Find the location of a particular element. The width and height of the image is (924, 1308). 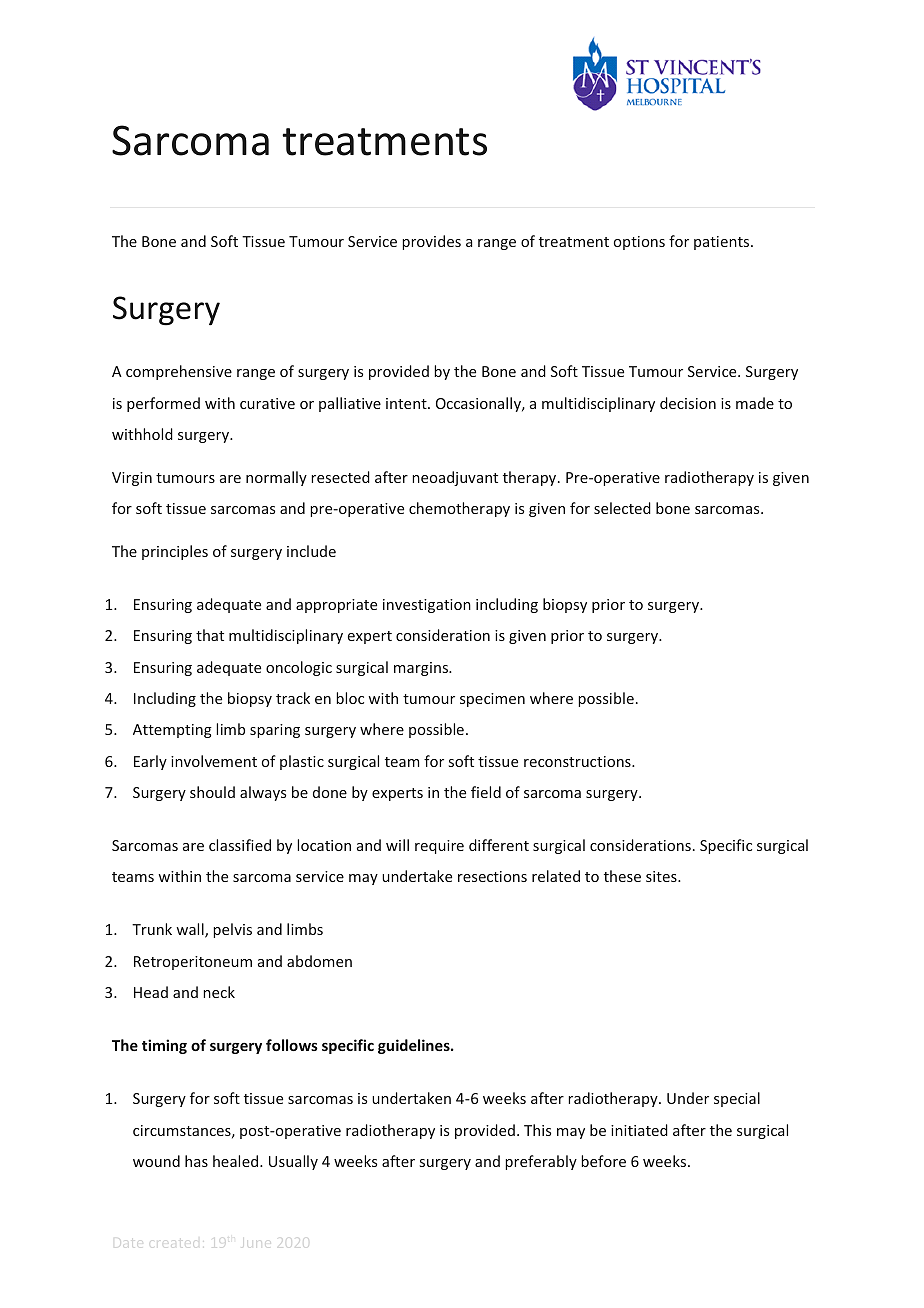

neck is located at coordinates (219, 992).
